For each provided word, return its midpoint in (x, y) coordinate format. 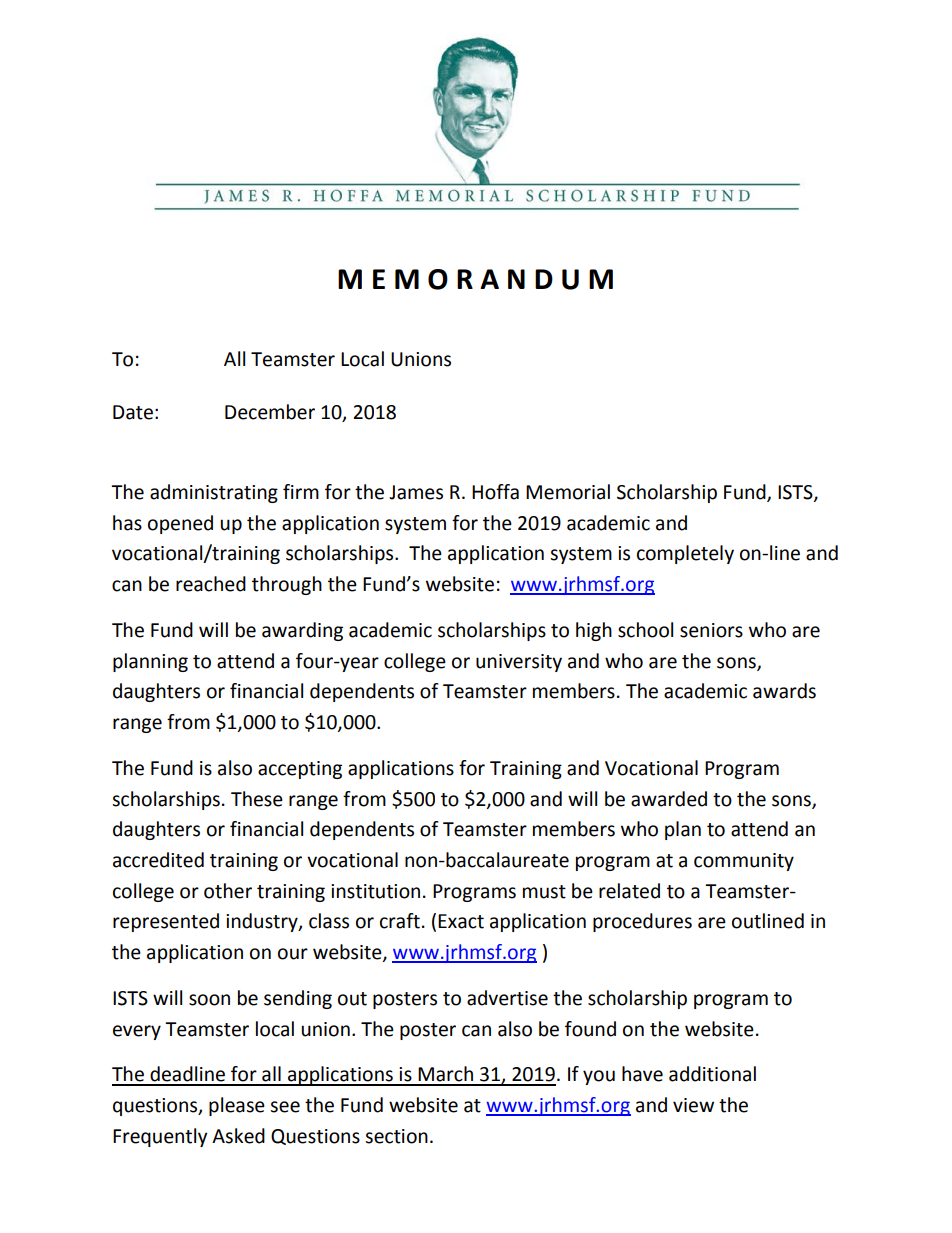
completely (685, 554)
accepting (300, 770)
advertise (507, 998)
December (270, 412)
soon (209, 1000)
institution (375, 891)
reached (211, 584)
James (416, 492)
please (237, 1106)
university (519, 663)
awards (784, 691)
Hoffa (495, 492)
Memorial (568, 492)
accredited (158, 860)
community (744, 862)
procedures (642, 922)
